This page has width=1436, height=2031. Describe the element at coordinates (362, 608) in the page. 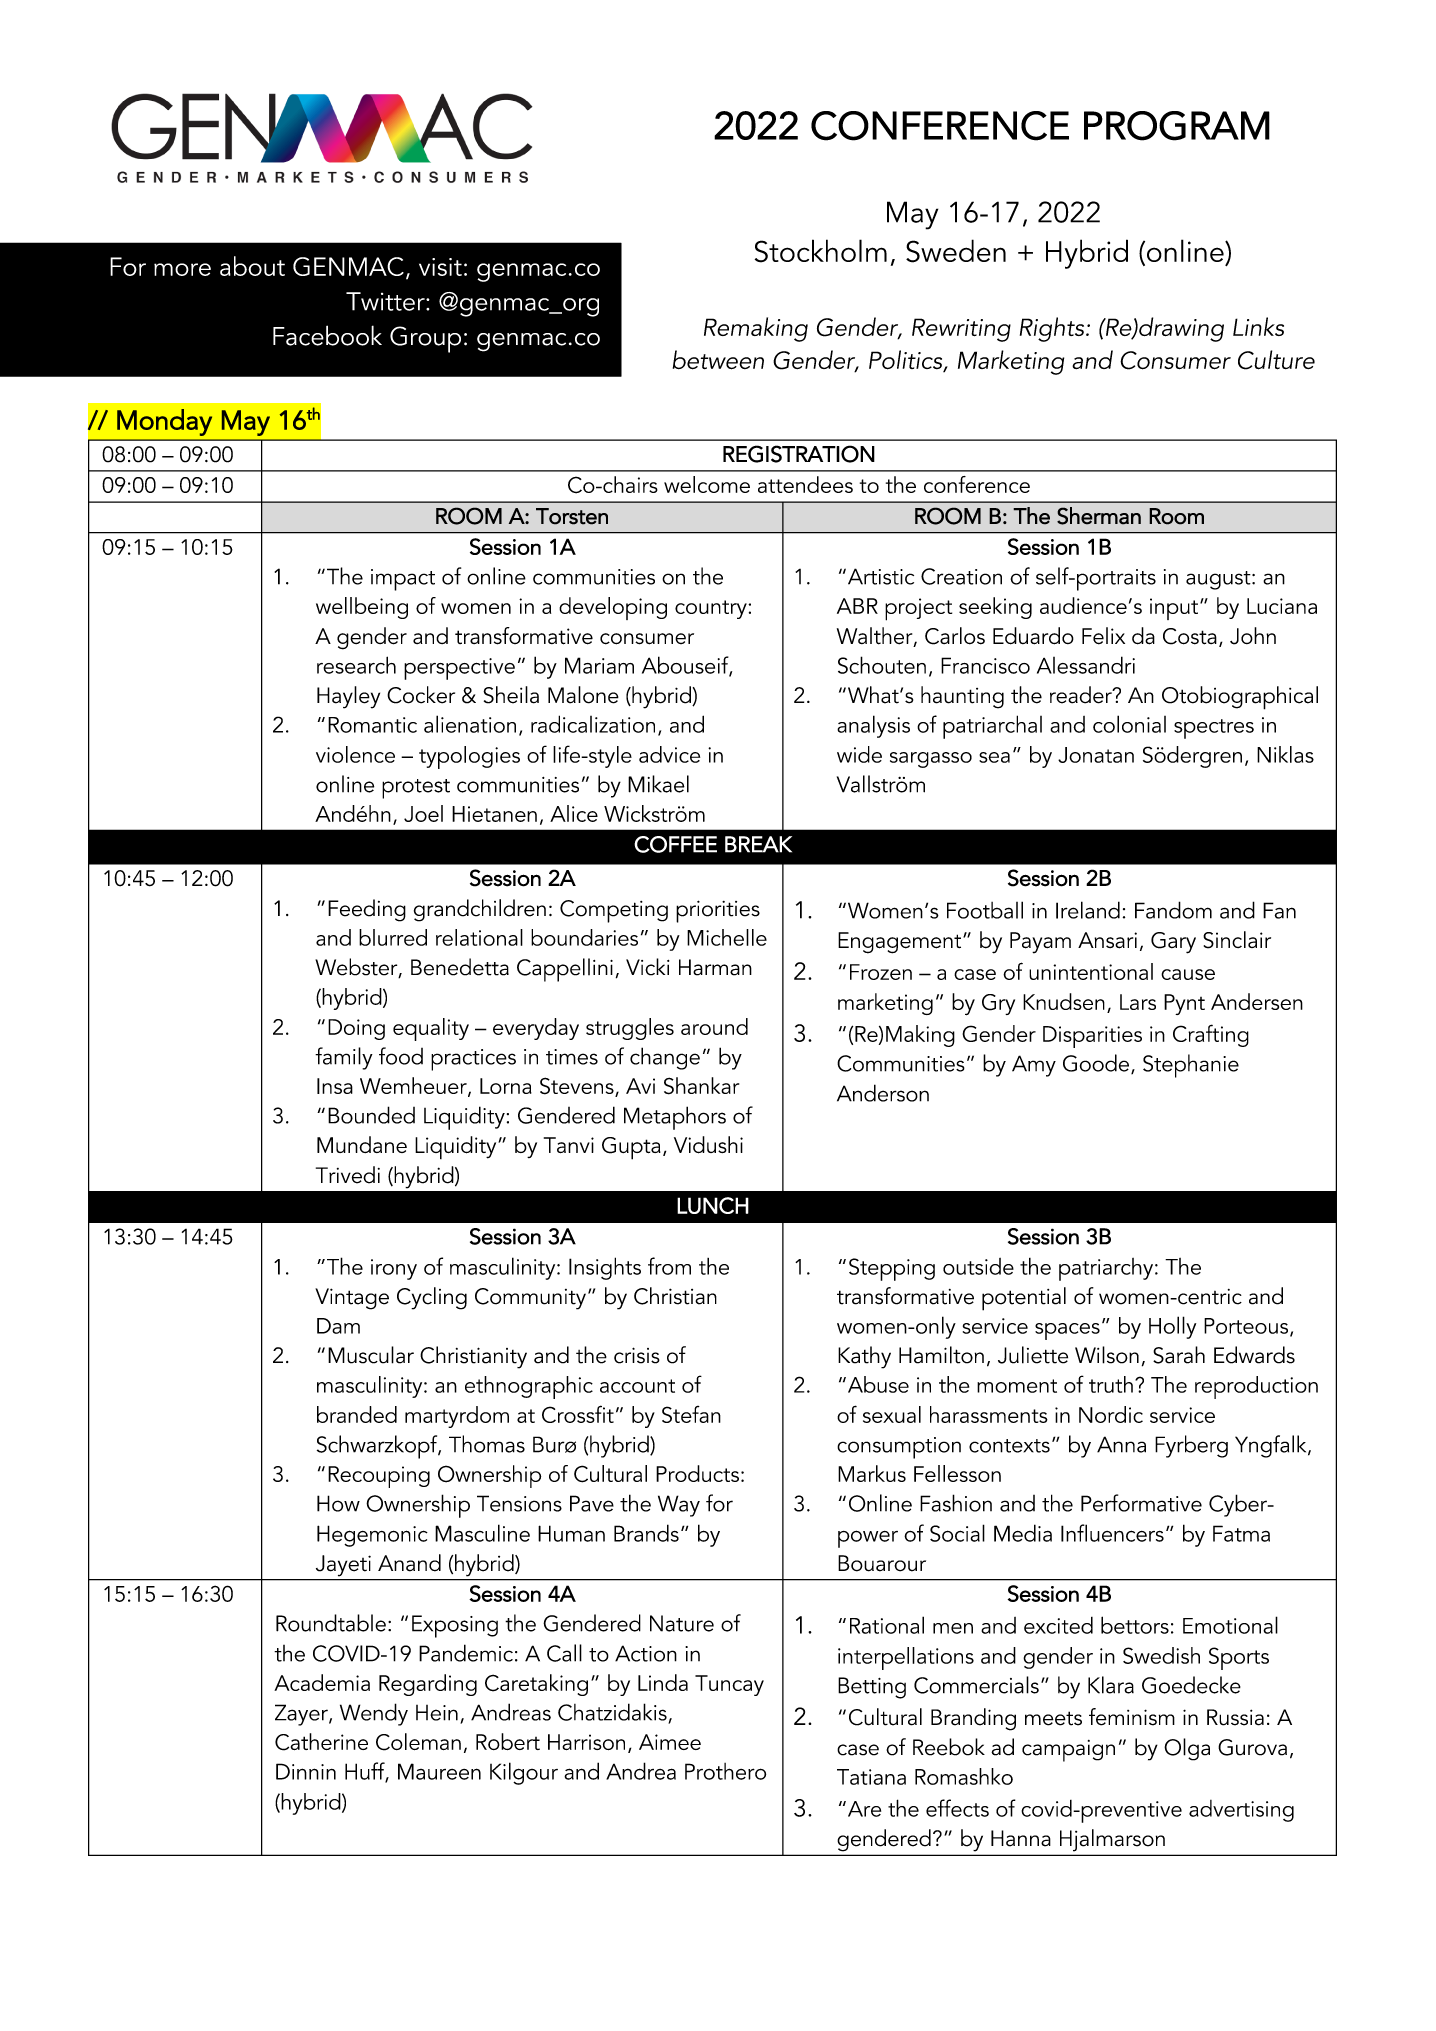

I see `wellbeing` at that location.
